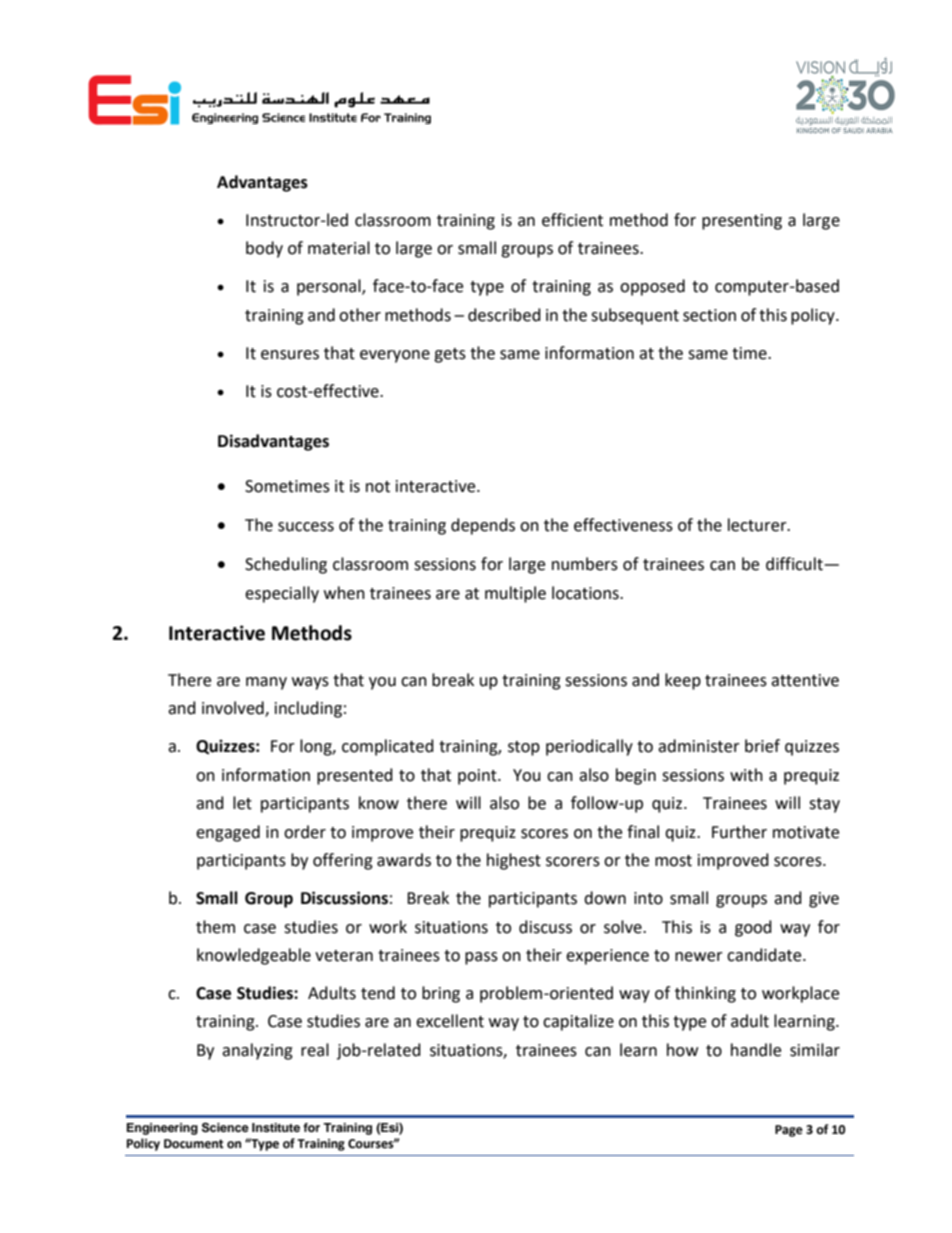 The image size is (952, 1233). I want to click on stop, so click(524, 748).
